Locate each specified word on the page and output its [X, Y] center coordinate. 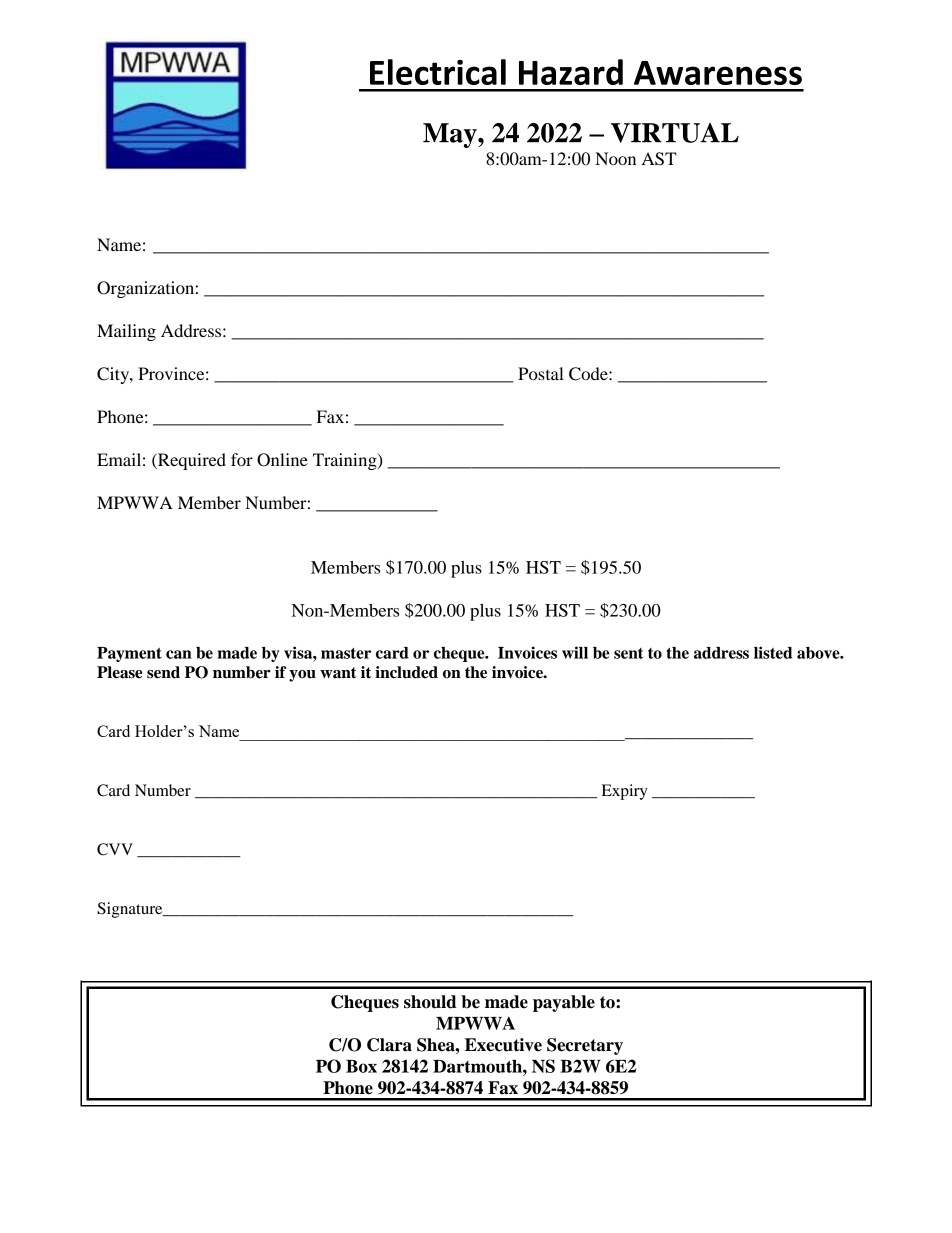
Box [361, 1066]
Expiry [625, 792]
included [406, 672]
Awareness [718, 73]
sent [628, 653]
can [179, 654]
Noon [615, 158]
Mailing [126, 332]
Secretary [585, 1046]
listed [773, 652]
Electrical [438, 72]
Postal [541, 373]
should [430, 1002]
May [451, 135]
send [163, 672]
